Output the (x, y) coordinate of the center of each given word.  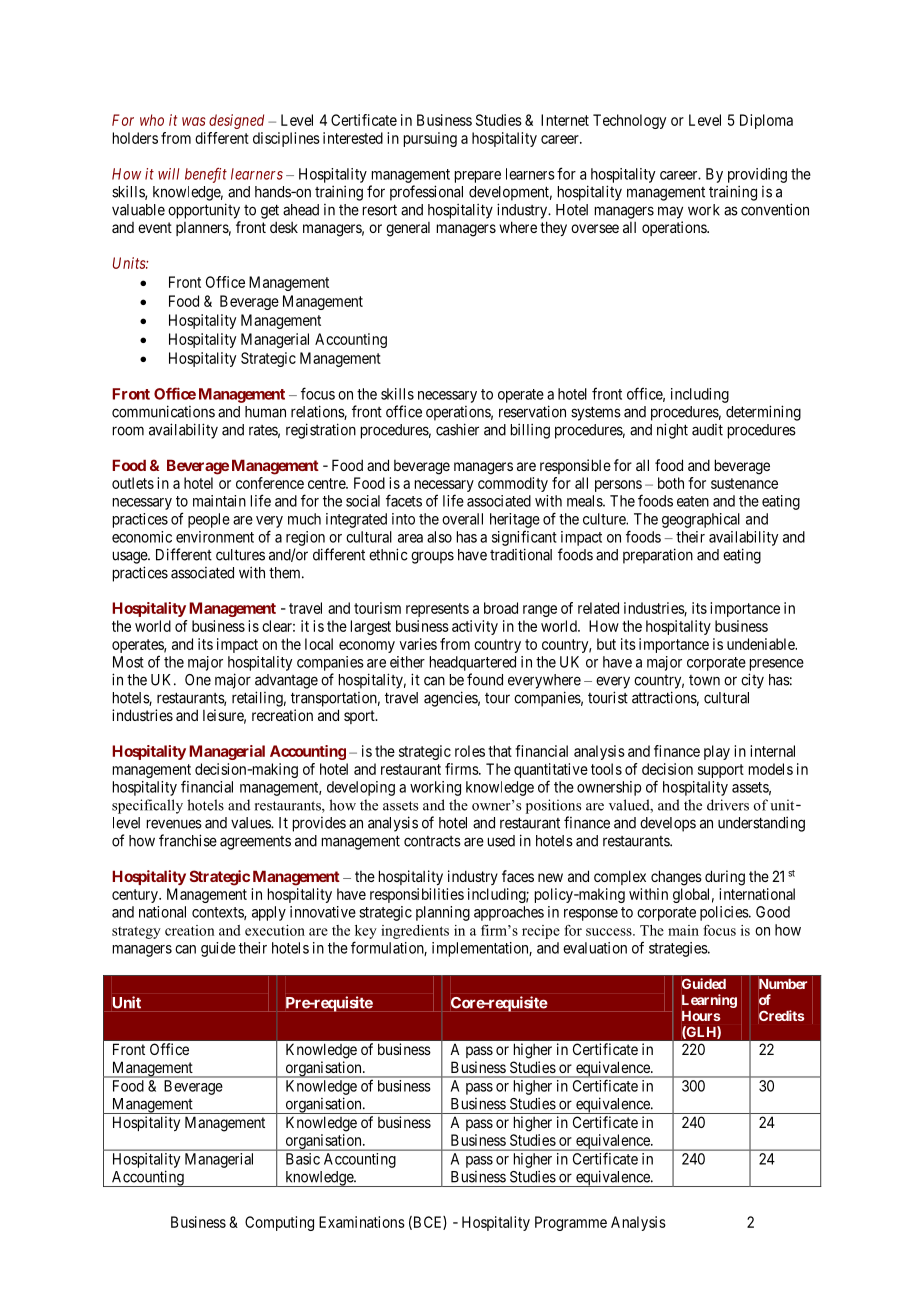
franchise (188, 840)
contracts (432, 841)
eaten (693, 501)
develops (668, 824)
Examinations (362, 1222)
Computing (279, 1223)
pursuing (430, 139)
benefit (206, 175)
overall (462, 519)
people (209, 520)
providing (757, 175)
